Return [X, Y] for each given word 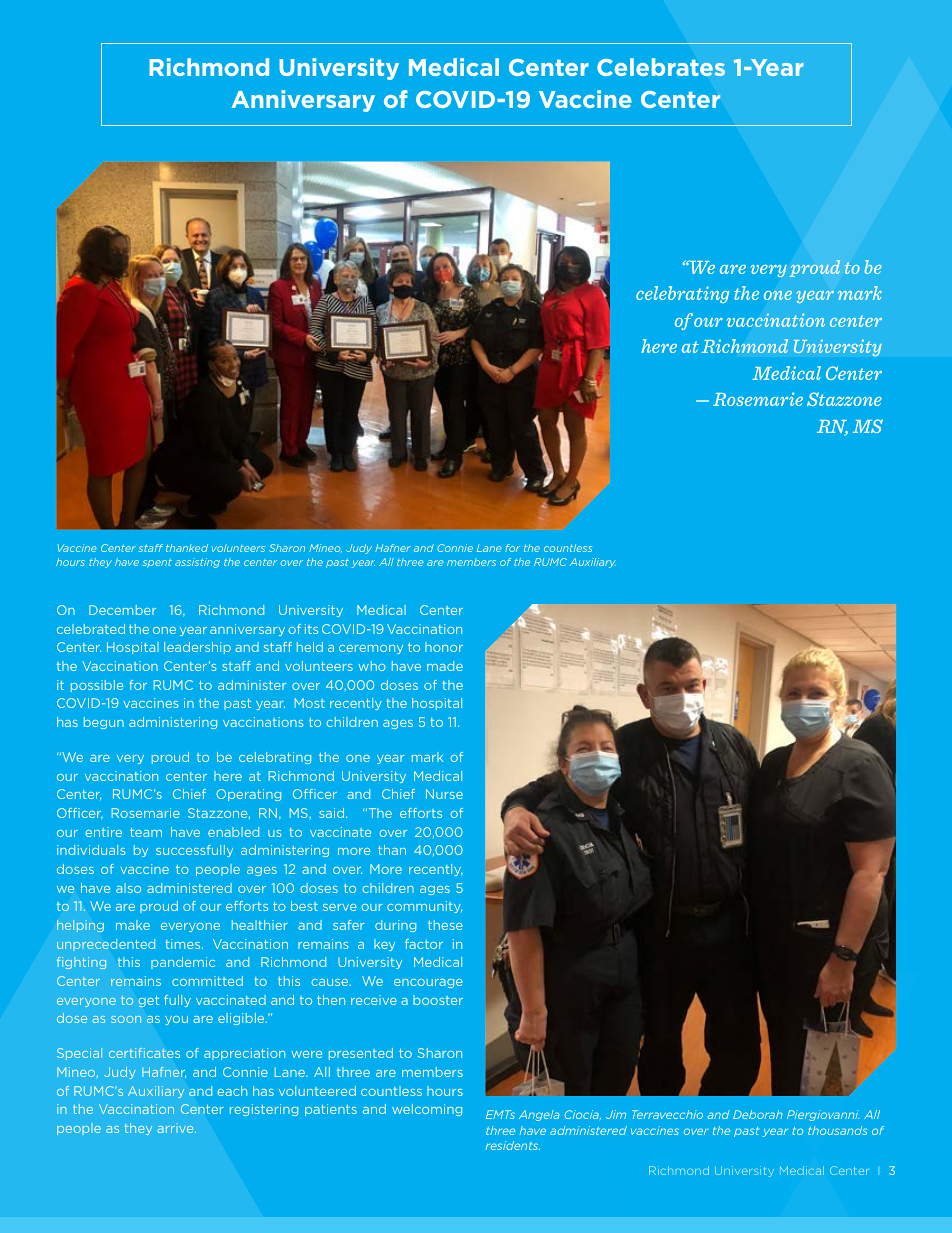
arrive [176, 1128]
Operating [248, 795]
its [311, 629]
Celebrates [661, 67]
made [445, 666]
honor [444, 647]
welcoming [427, 1110]
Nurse [444, 794]
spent [157, 563]
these [445, 925]
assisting [197, 563]
